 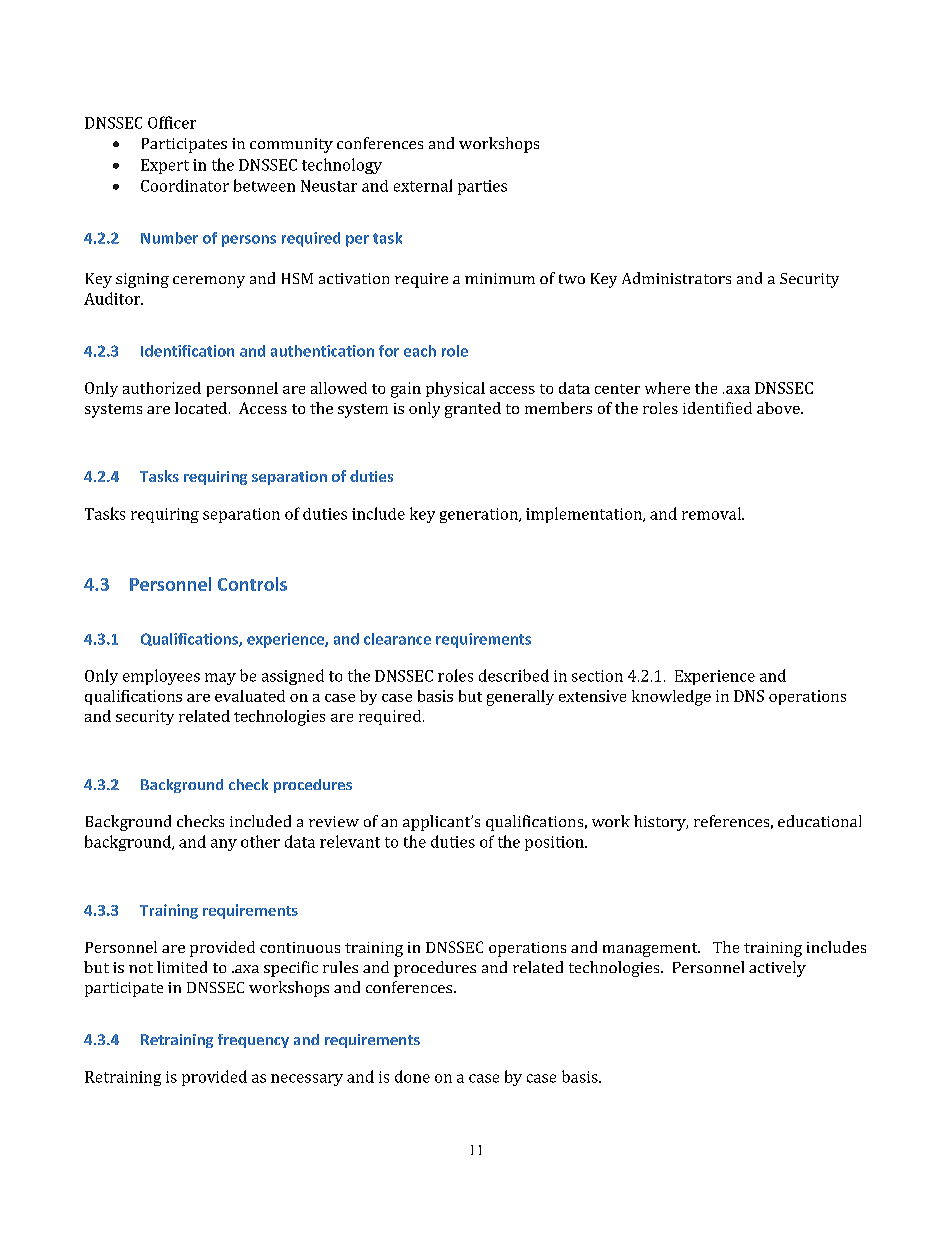 What do you see at coordinates (676, 278) in the screenshot?
I see `Administrators` at bounding box center [676, 278].
